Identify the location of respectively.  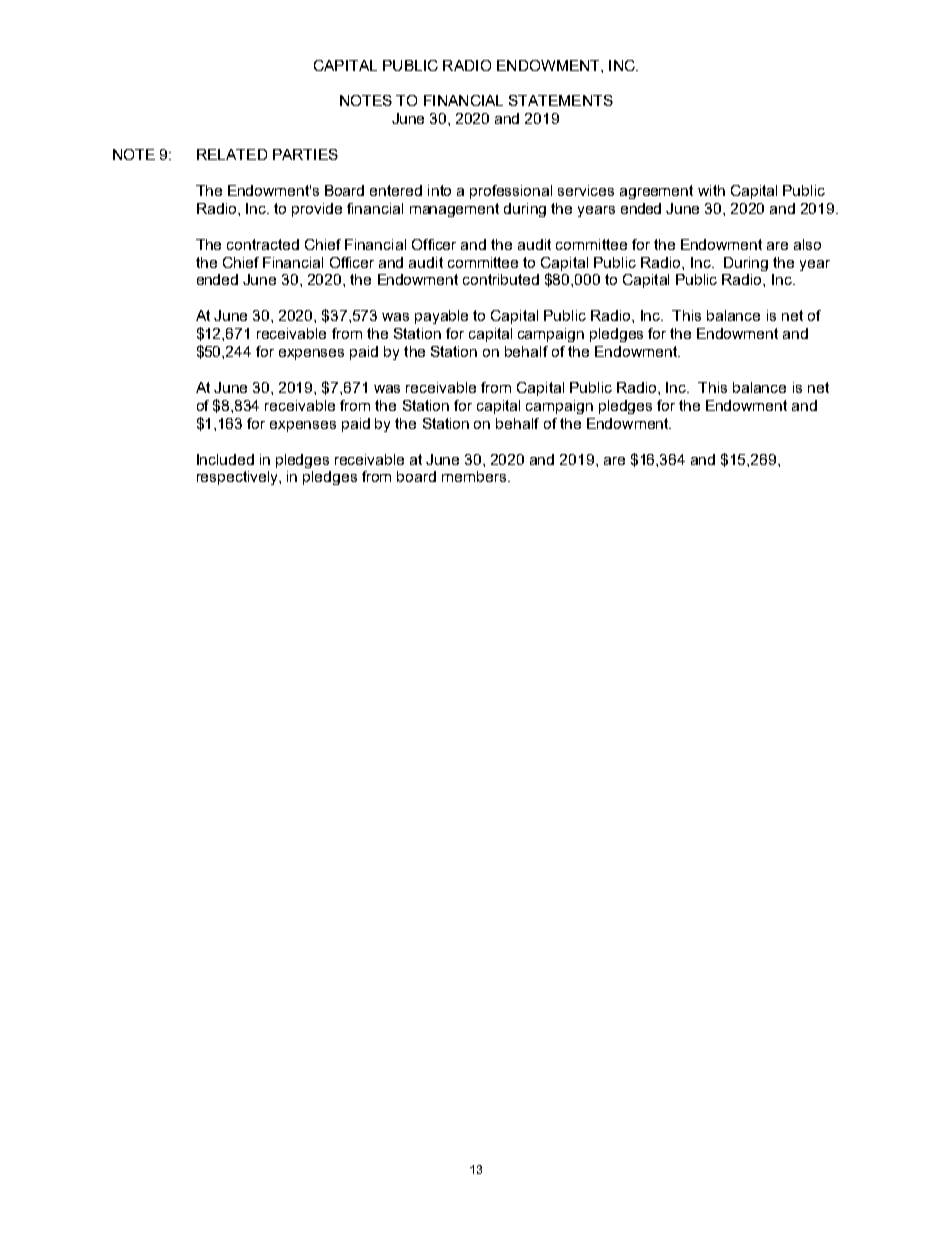
(238, 478).
